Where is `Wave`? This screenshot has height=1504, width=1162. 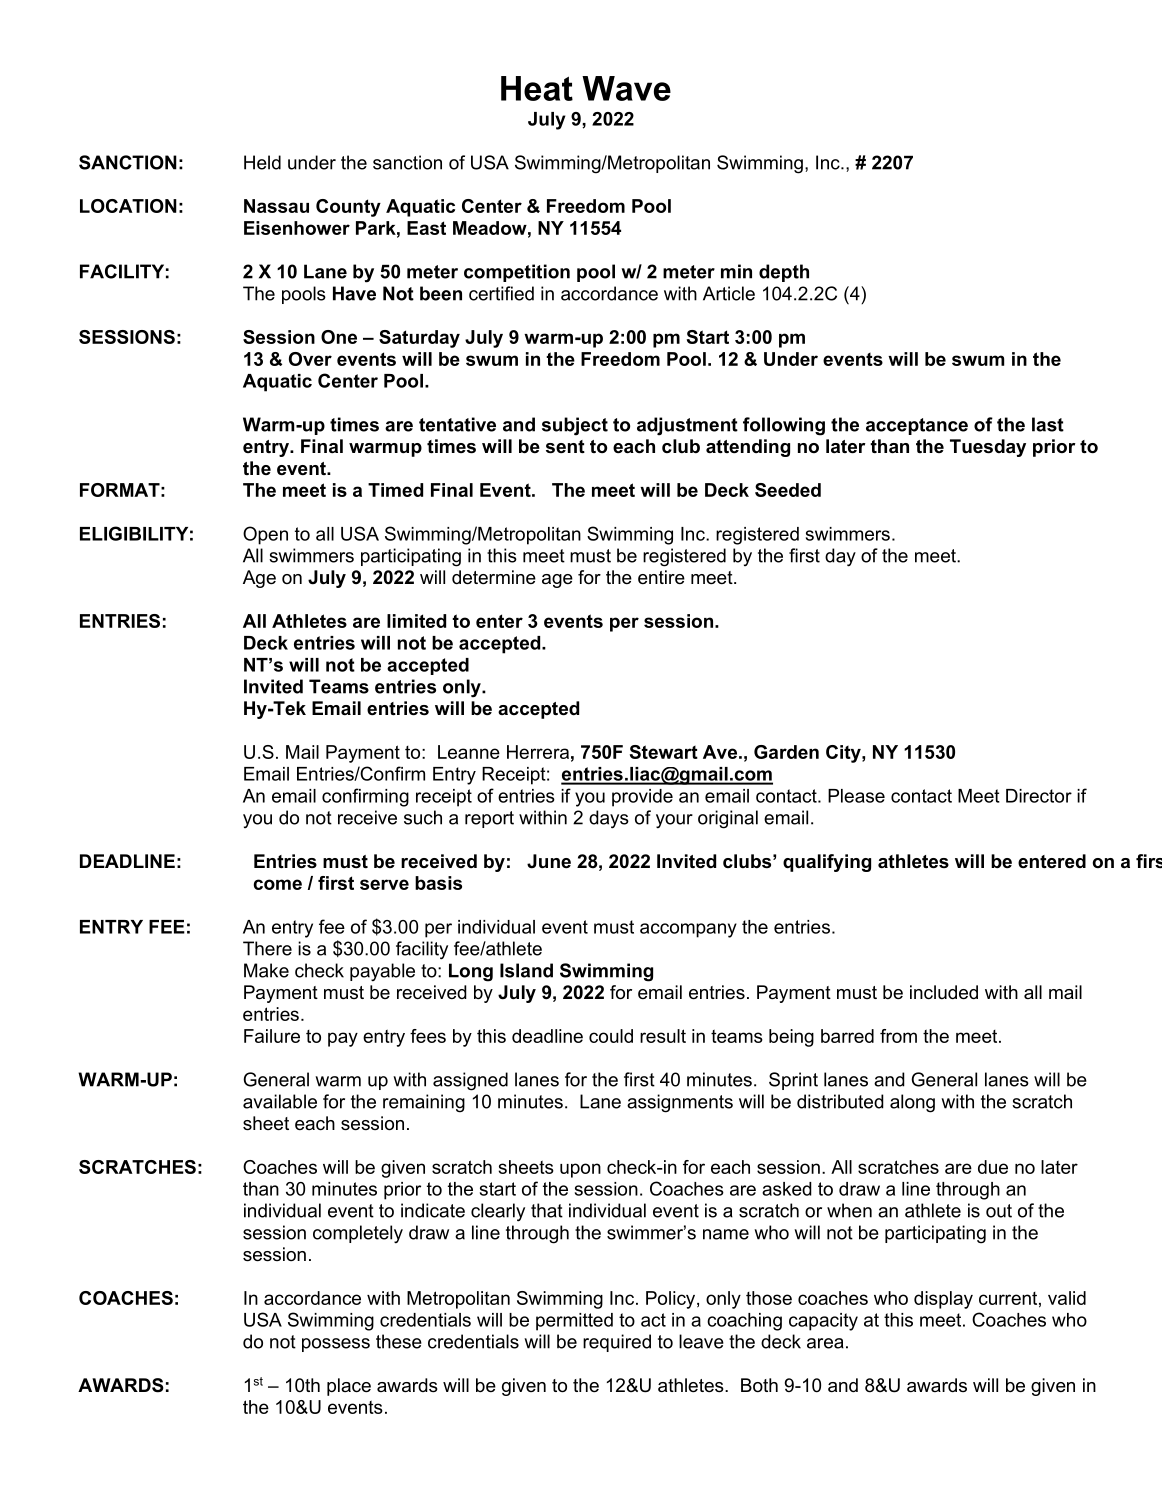 Wave is located at coordinates (626, 88).
